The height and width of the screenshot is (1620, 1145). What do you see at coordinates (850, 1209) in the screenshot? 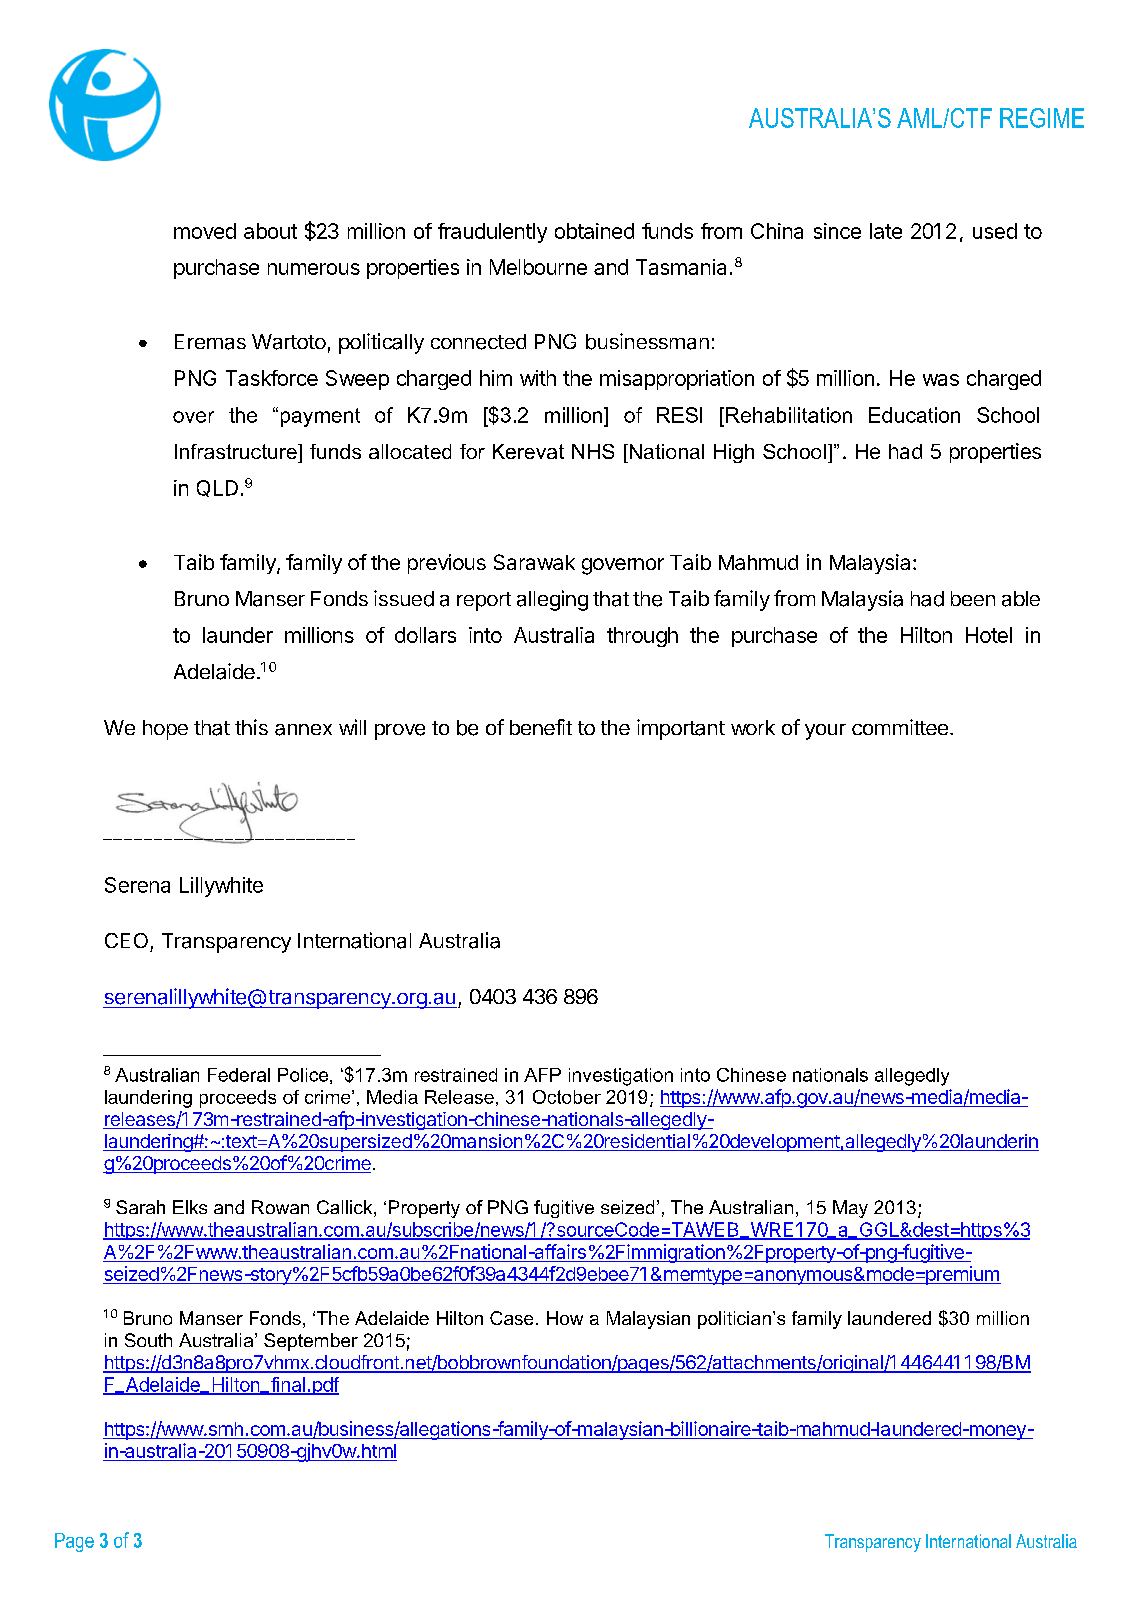
I see `May` at bounding box center [850, 1209].
